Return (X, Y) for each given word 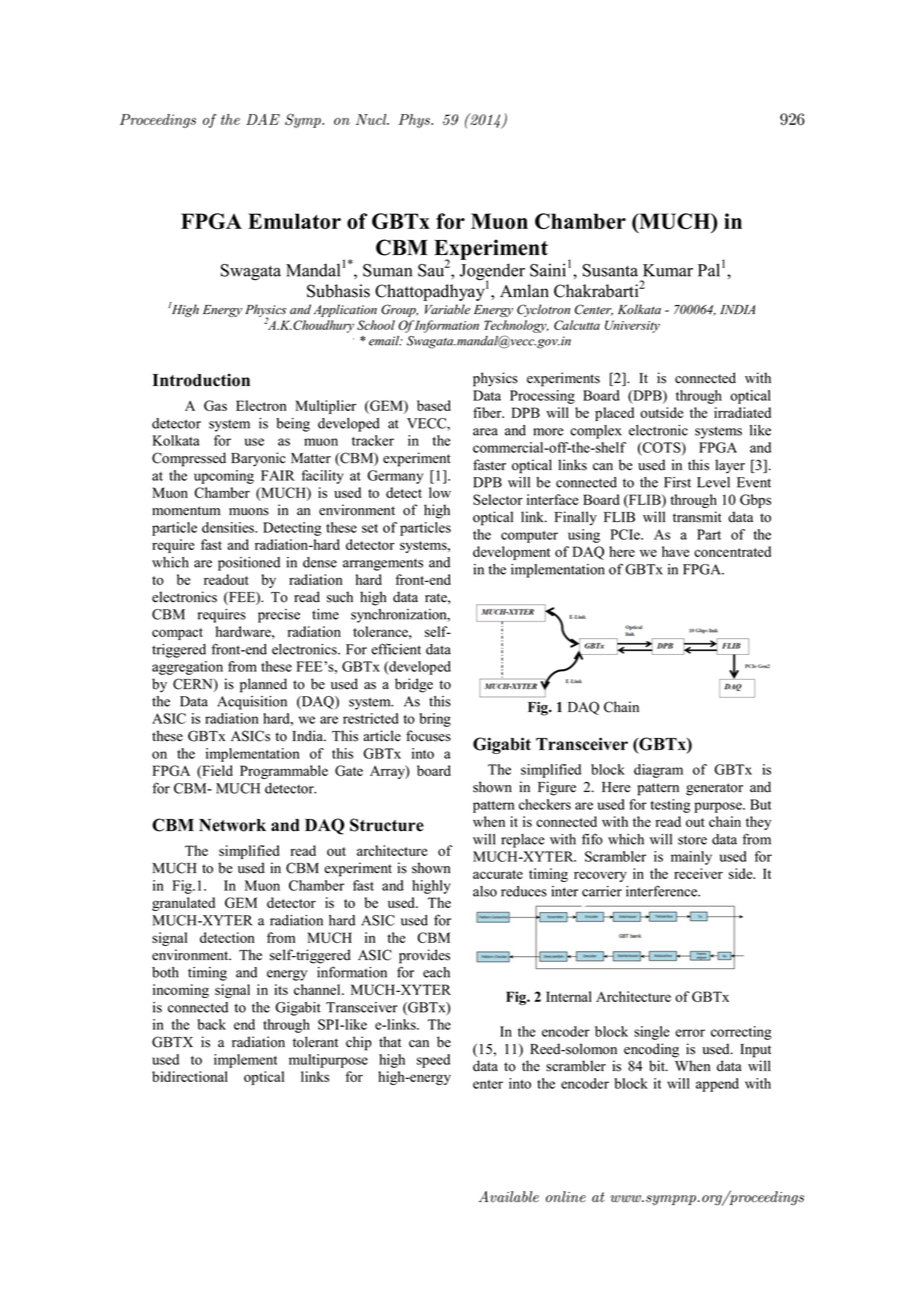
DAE (263, 119)
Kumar (668, 270)
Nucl (372, 119)
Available (509, 1197)
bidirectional (190, 1076)
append (717, 1085)
